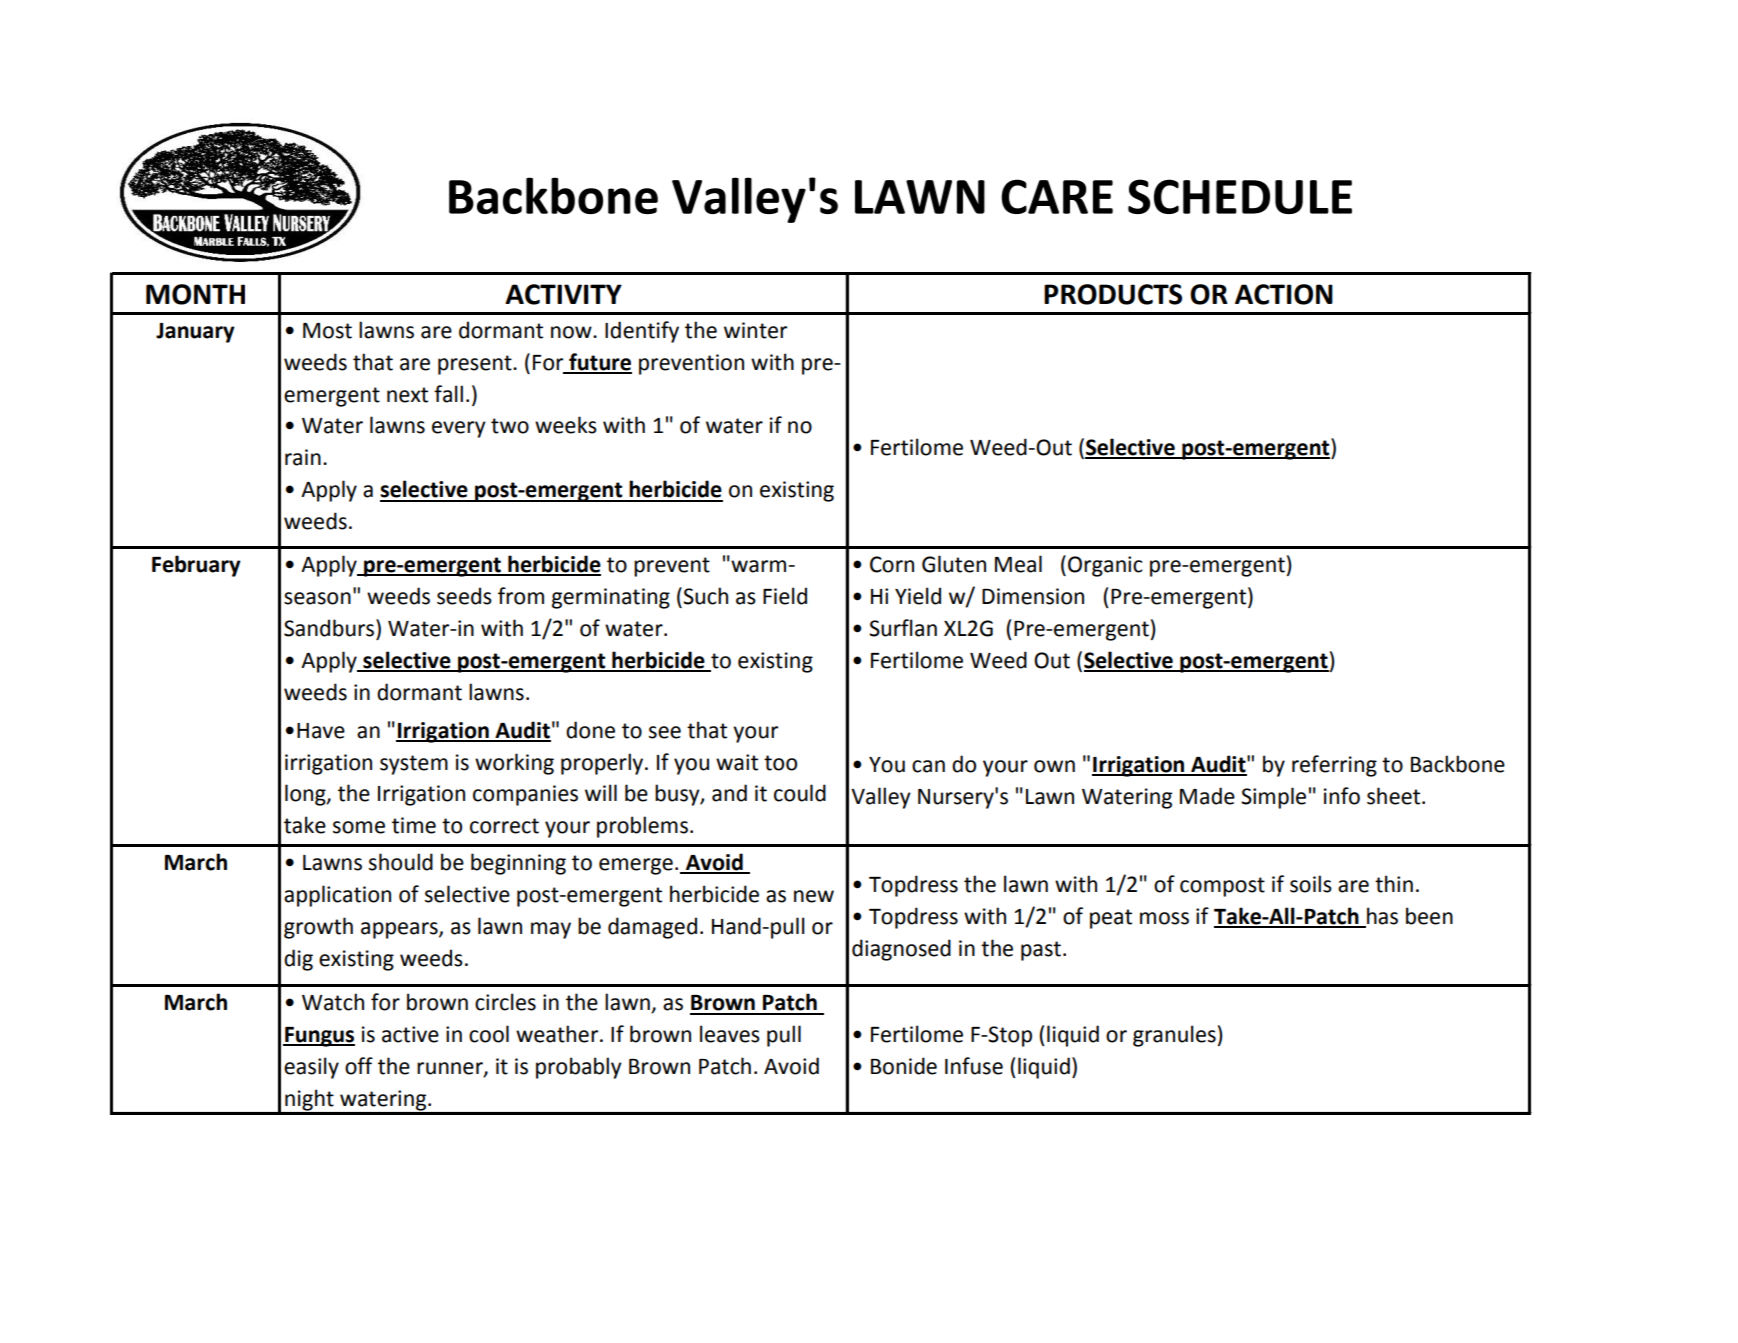 Image resolution: width=1738 pixels, height=1343 pixels. I want to click on Field, so click(785, 596).
